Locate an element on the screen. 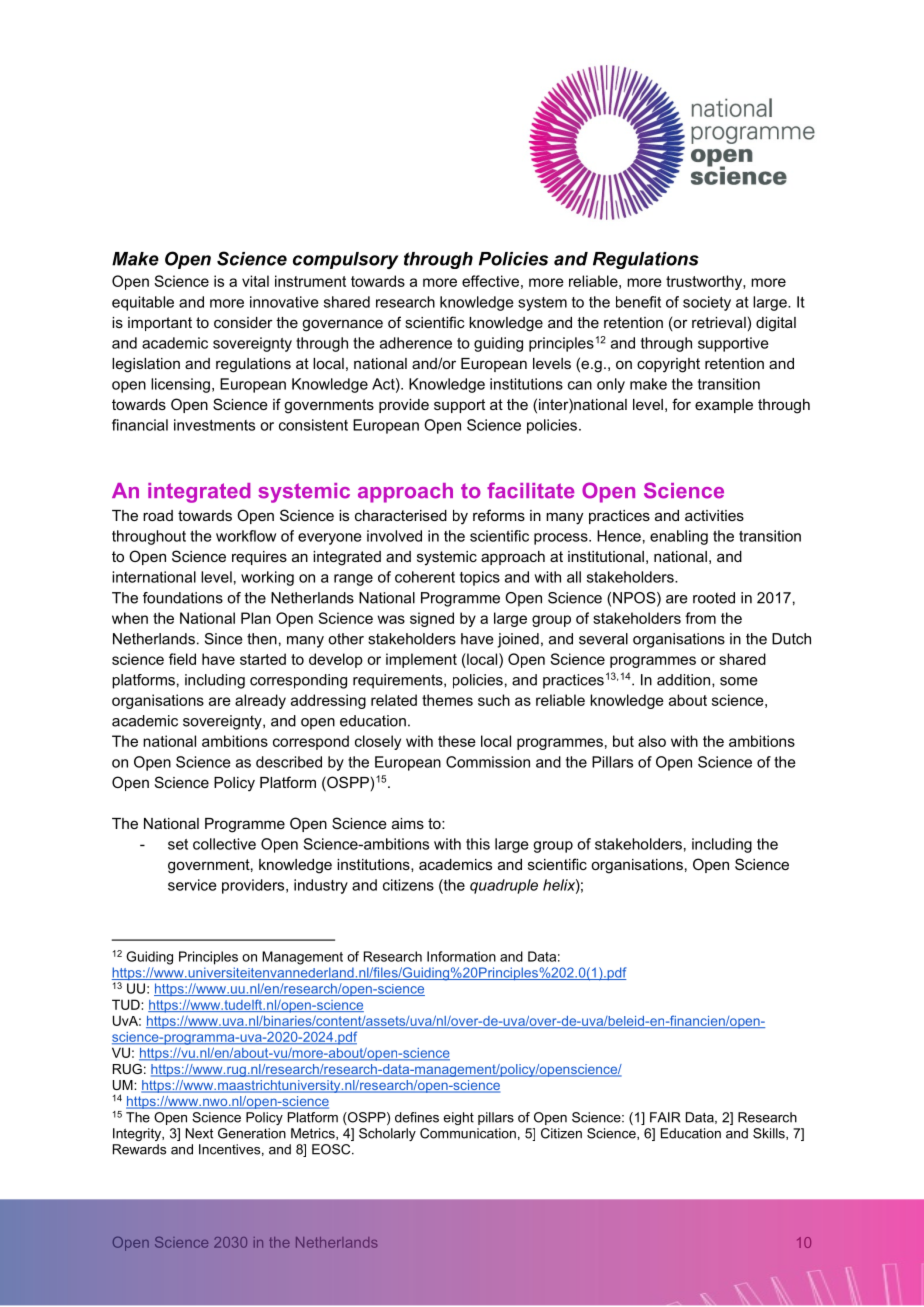  Next is located at coordinates (199, 1133).
